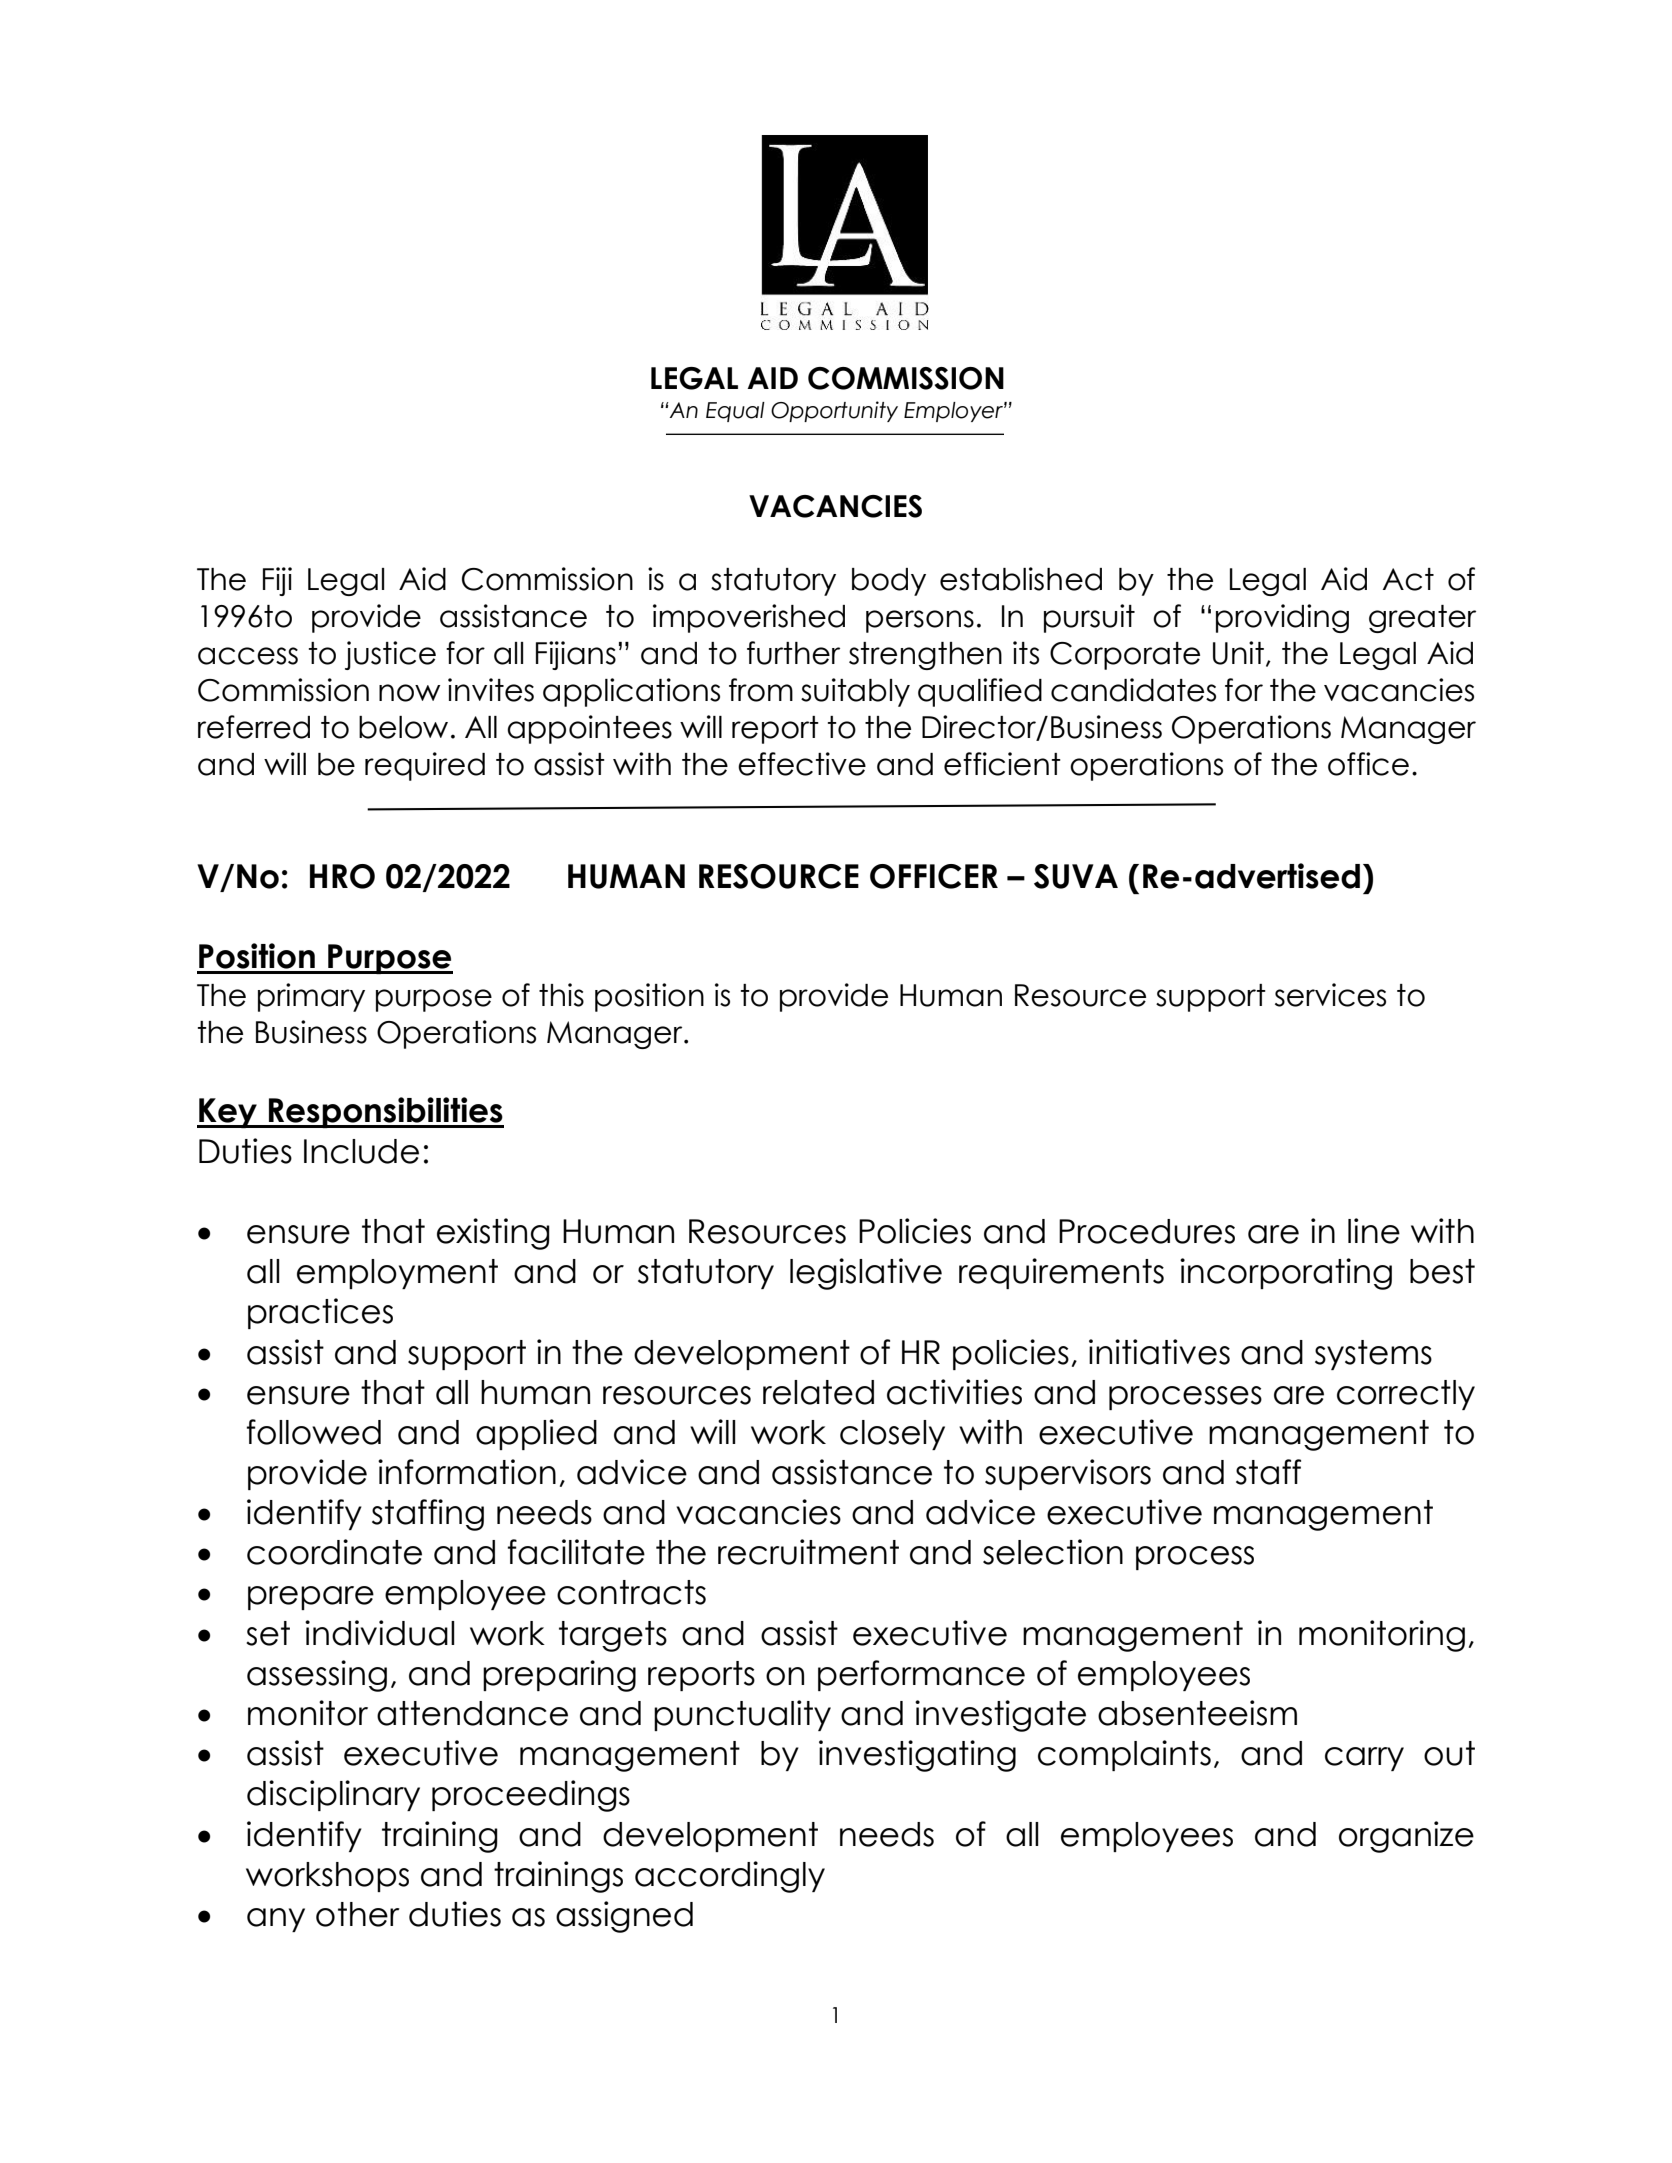  Describe the element at coordinates (1282, 618) in the screenshot. I see `providing` at that location.
